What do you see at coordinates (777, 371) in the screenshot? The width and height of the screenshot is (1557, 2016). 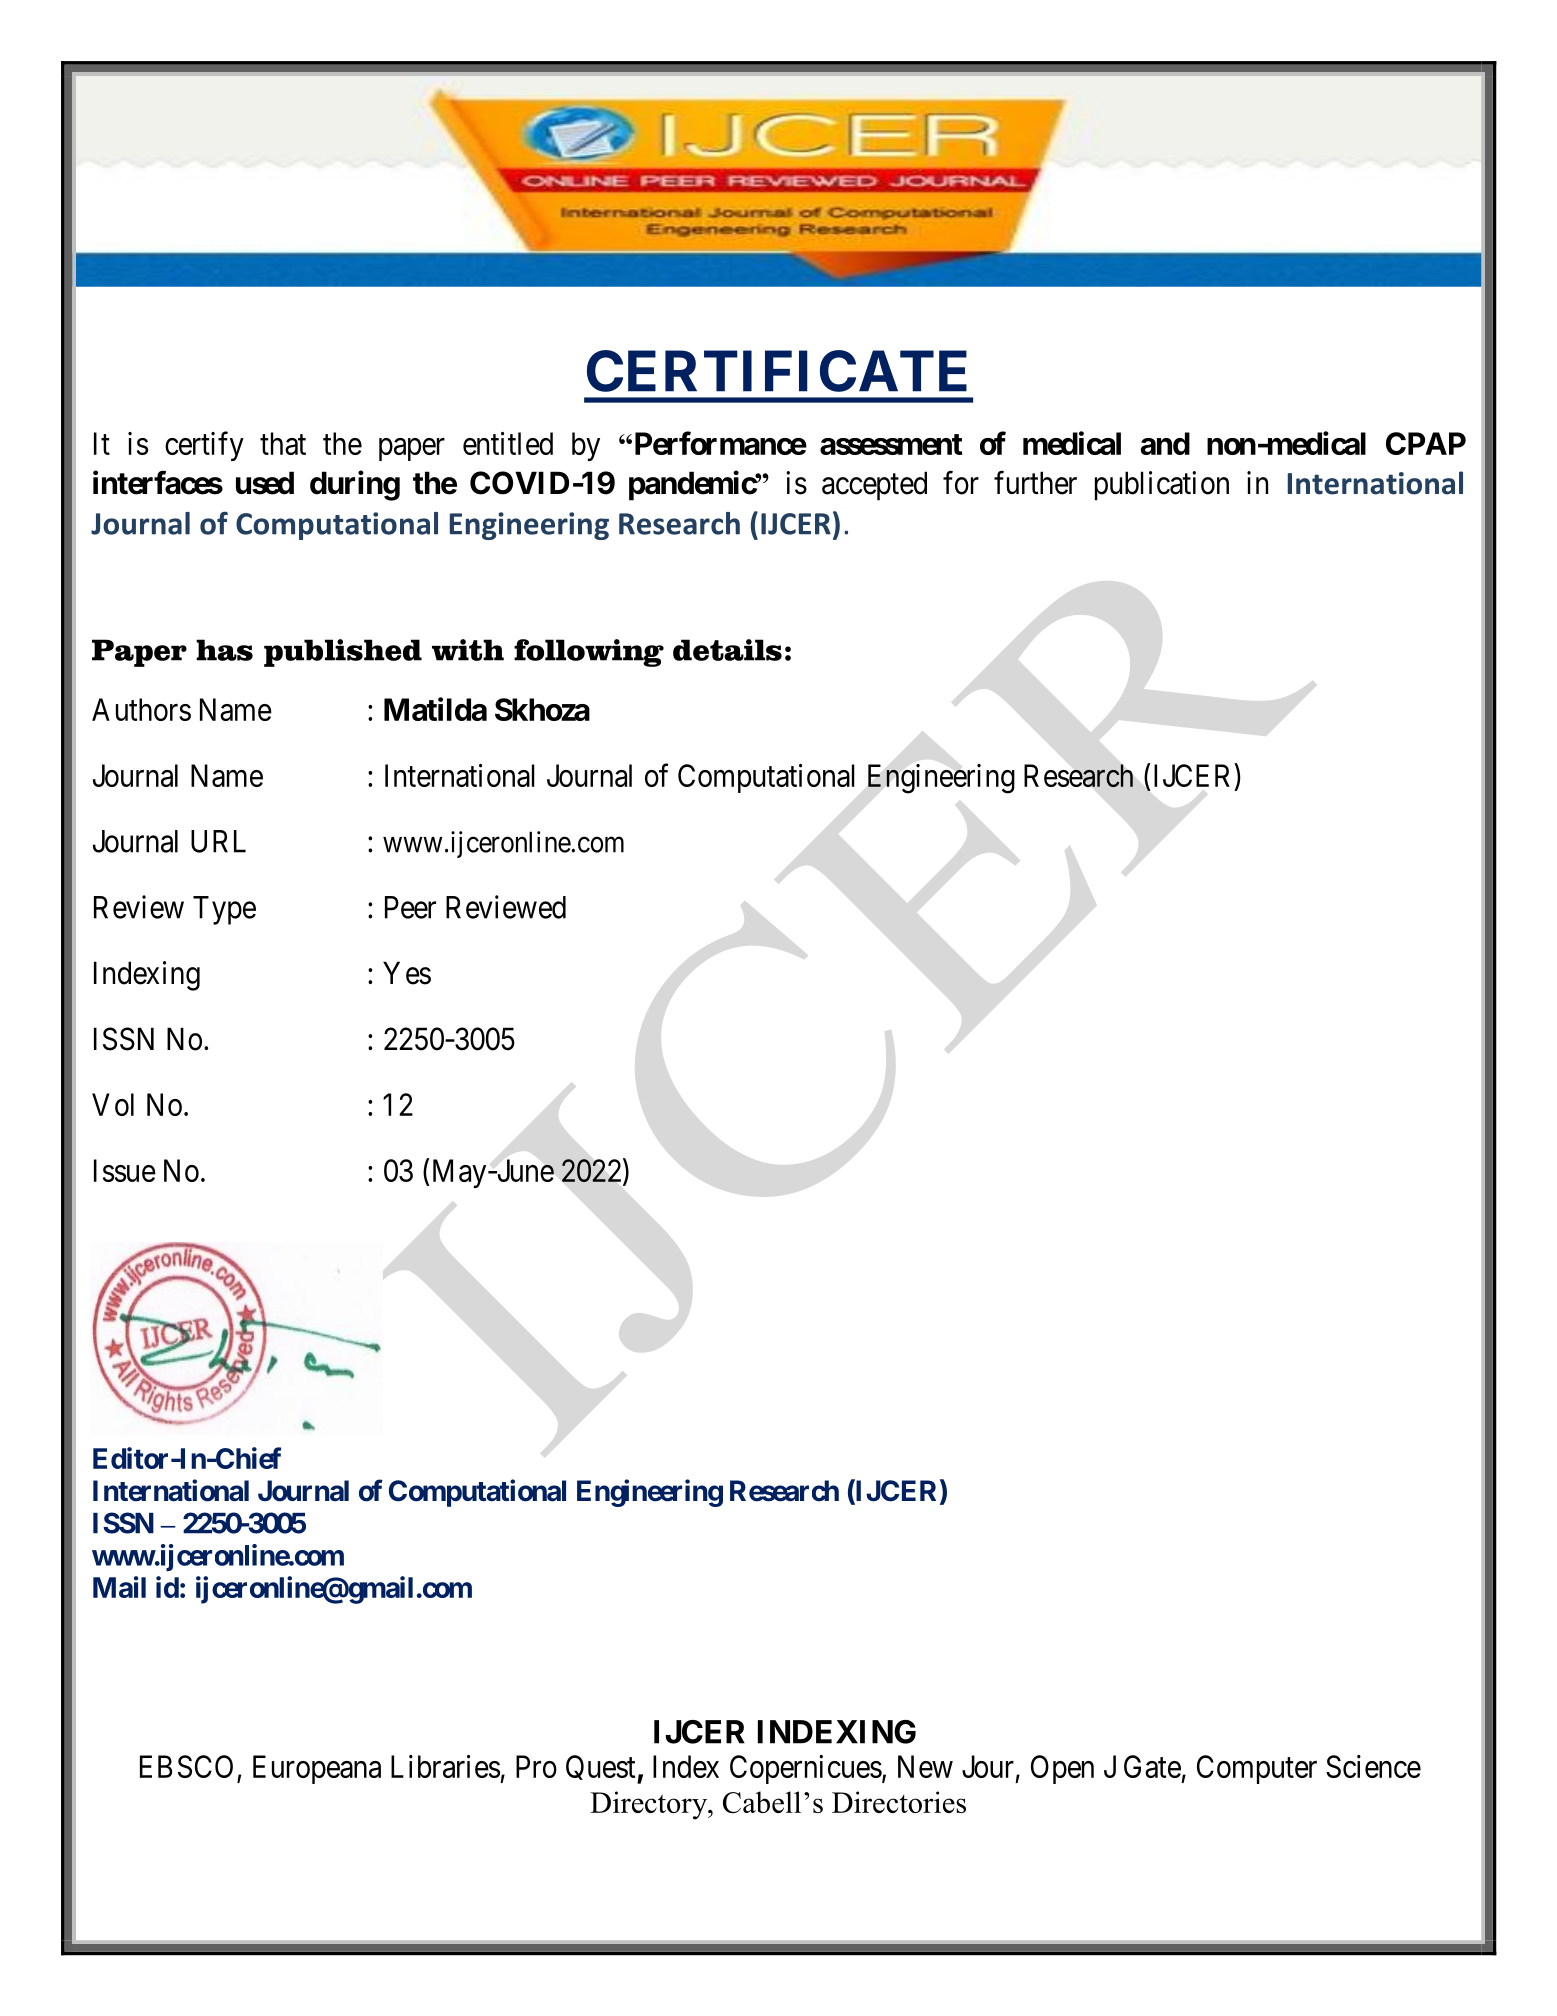 I see `CERTIFICATE` at bounding box center [777, 371].
